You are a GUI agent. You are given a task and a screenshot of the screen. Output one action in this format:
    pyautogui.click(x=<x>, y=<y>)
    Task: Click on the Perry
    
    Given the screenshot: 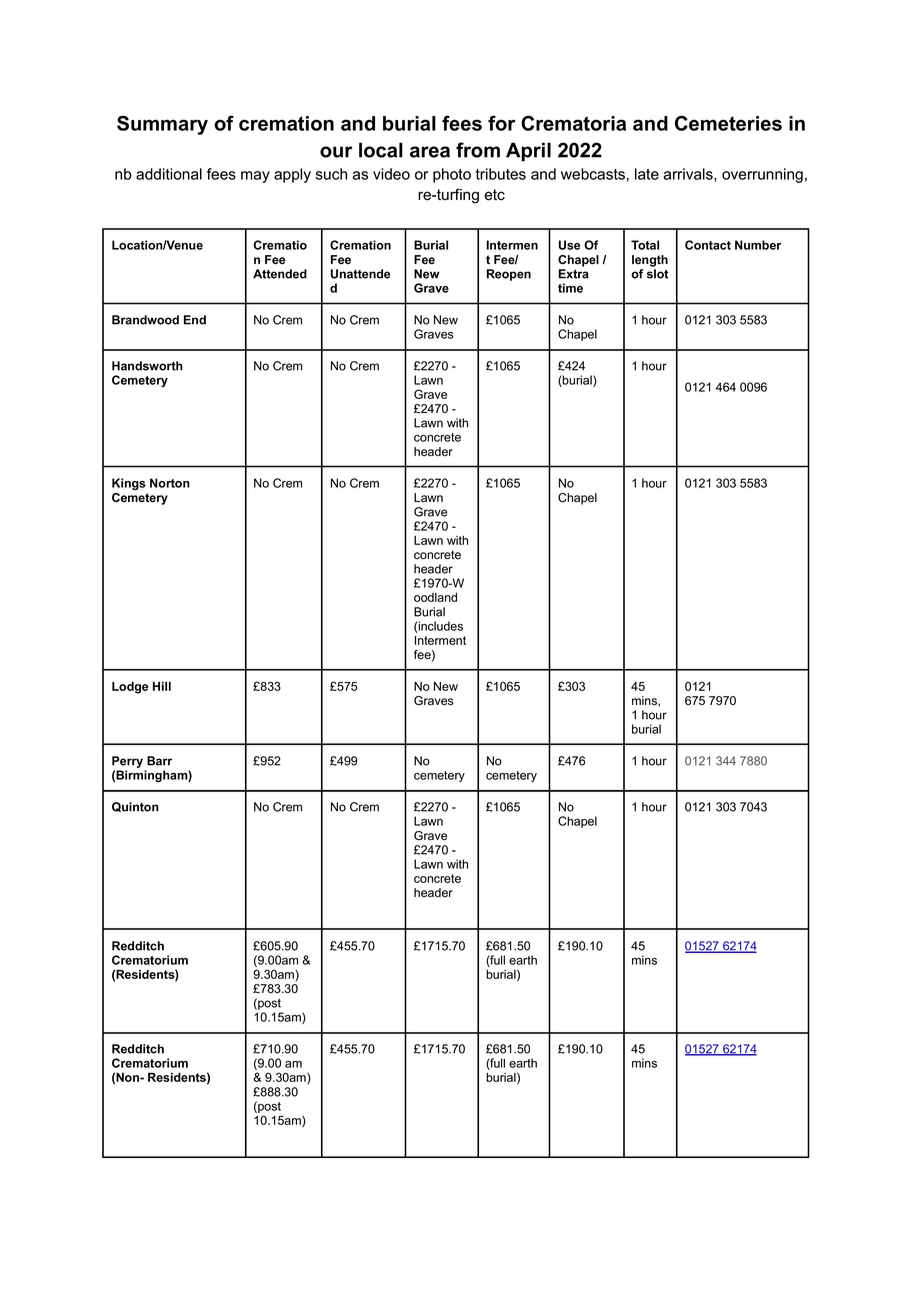 What is the action you would take?
    pyautogui.click(x=127, y=762)
